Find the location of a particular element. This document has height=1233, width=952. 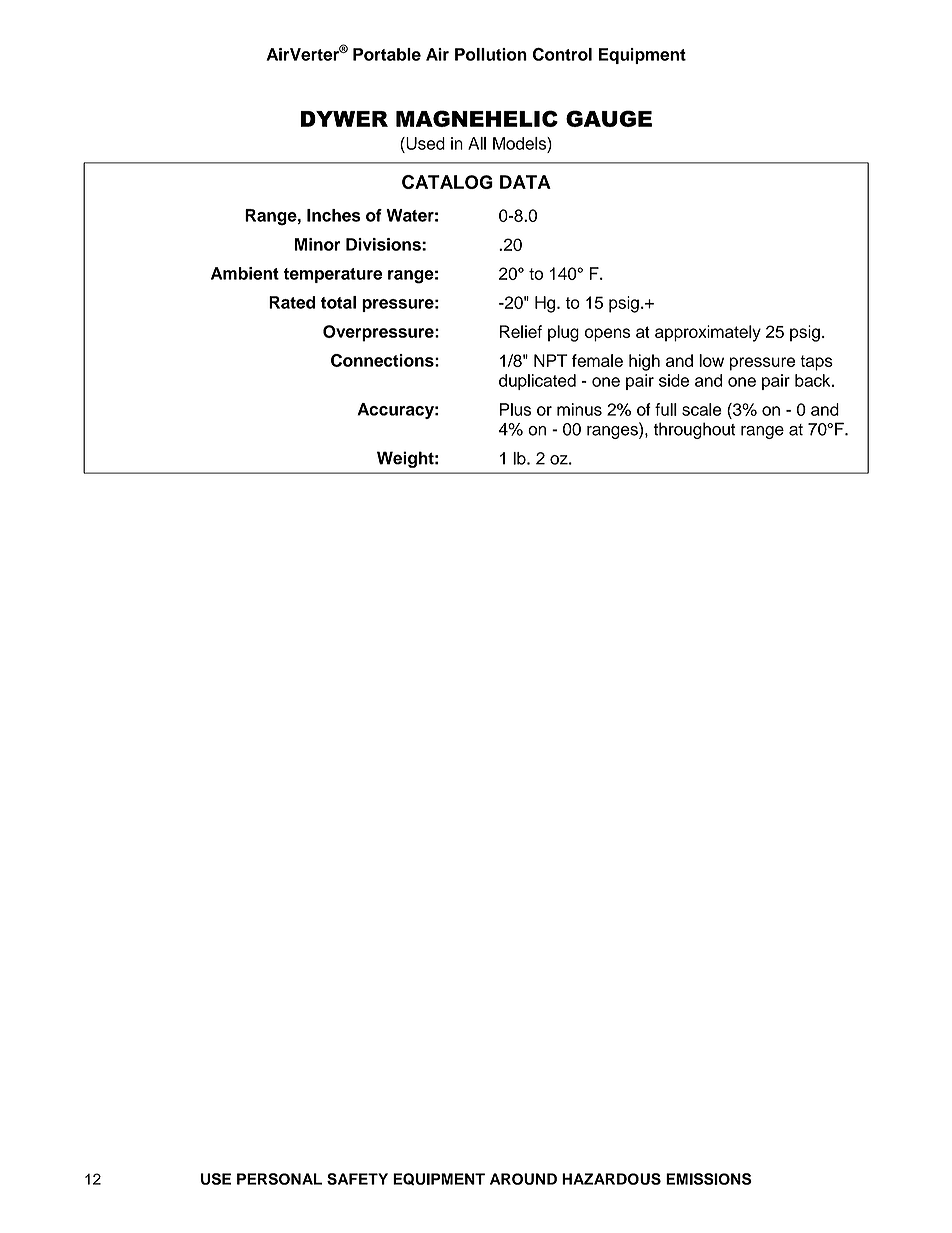

NPT is located at coordinates (551, 360).
